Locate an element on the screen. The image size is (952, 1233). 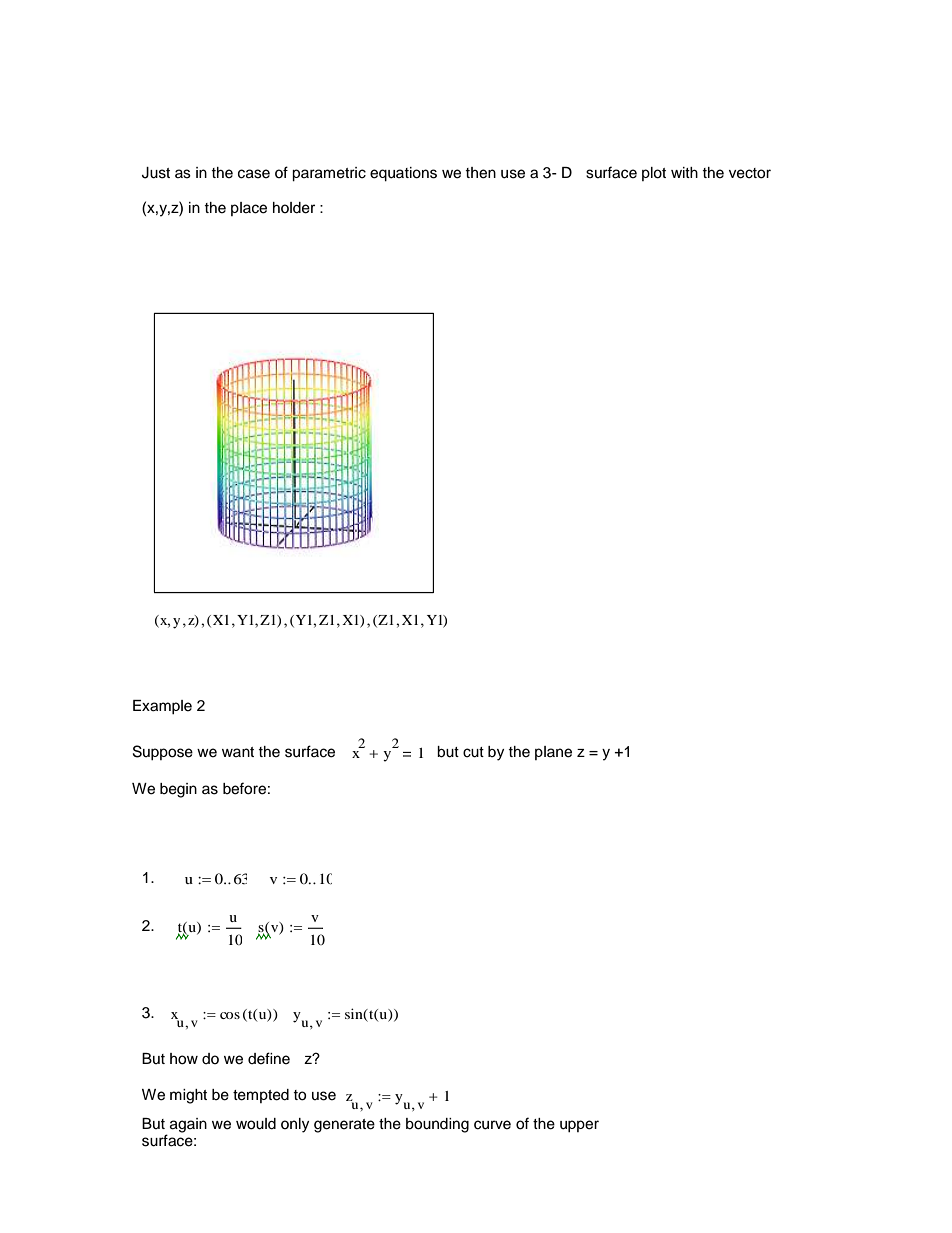
then is located at coordinates (480, 173).
